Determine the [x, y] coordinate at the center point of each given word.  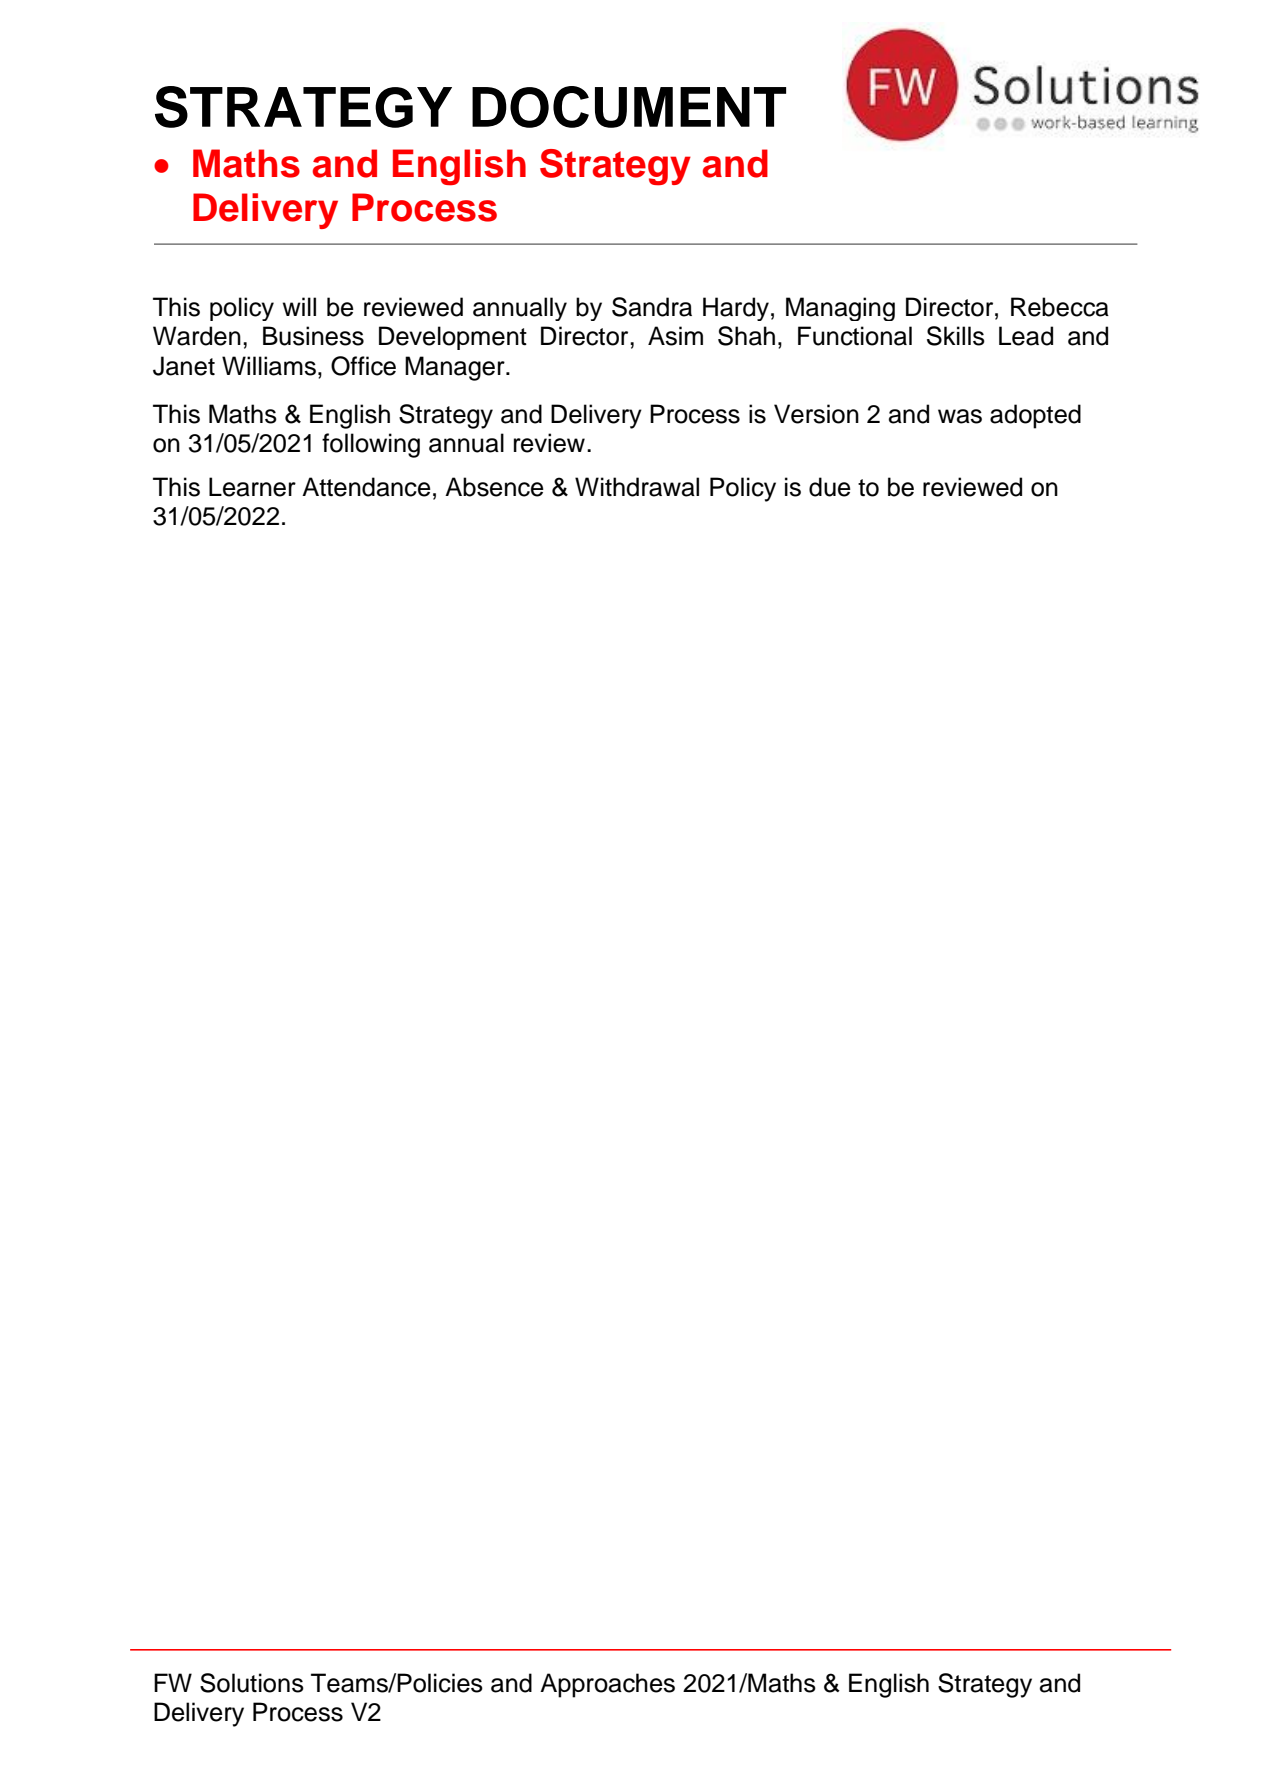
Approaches [607, 1685]
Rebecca [1060, 307]
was [960, 416]
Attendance [366, 487]
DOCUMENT [629, 107]
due [830, 487]
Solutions [252, 1683]
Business [313, 336]
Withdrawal [637, 487]
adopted [1035, 416]
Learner [252, 487]
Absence [494, 487]
